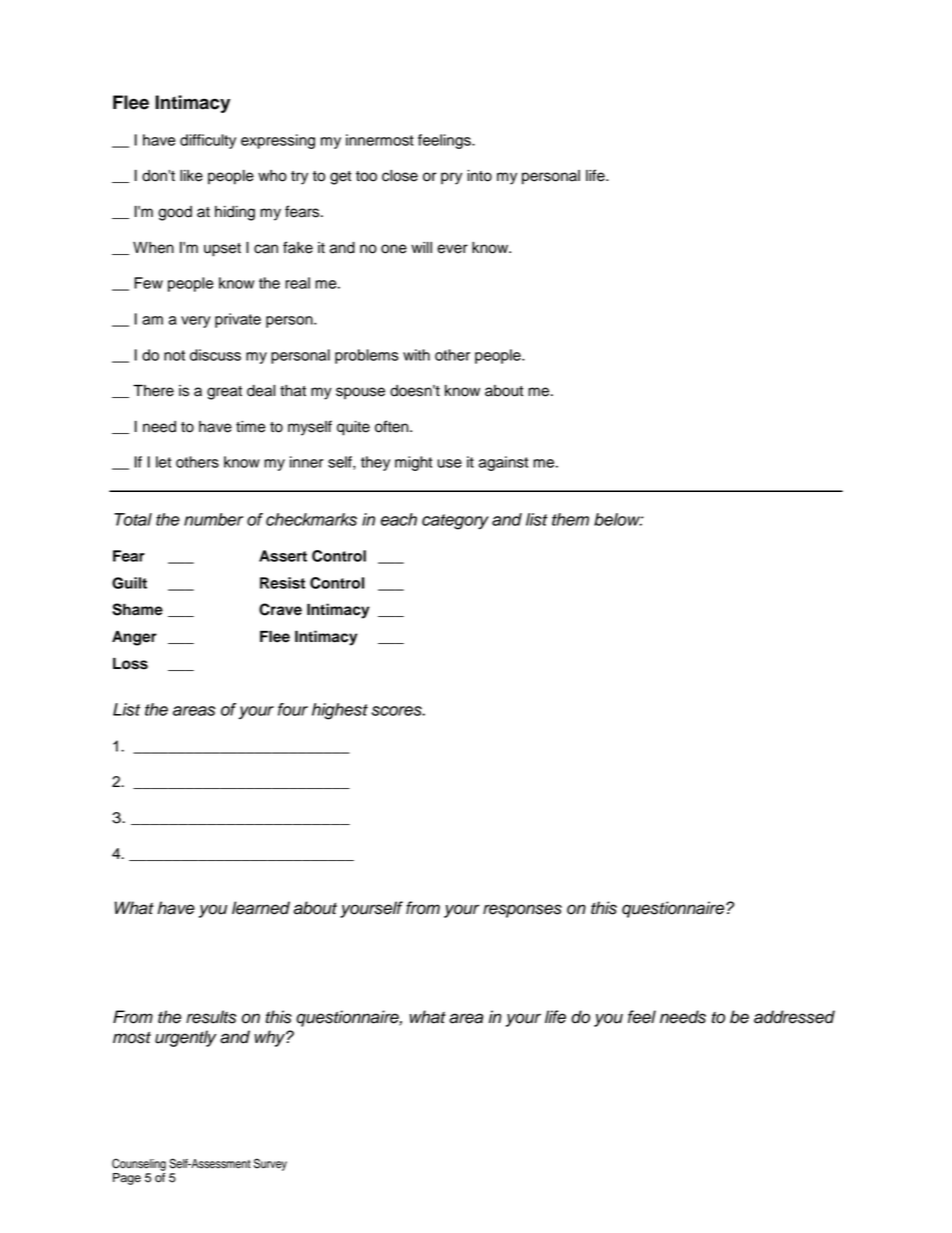 The width and height of the screenshot is (952, 1233). I want to click on them, so click(570, 519).
